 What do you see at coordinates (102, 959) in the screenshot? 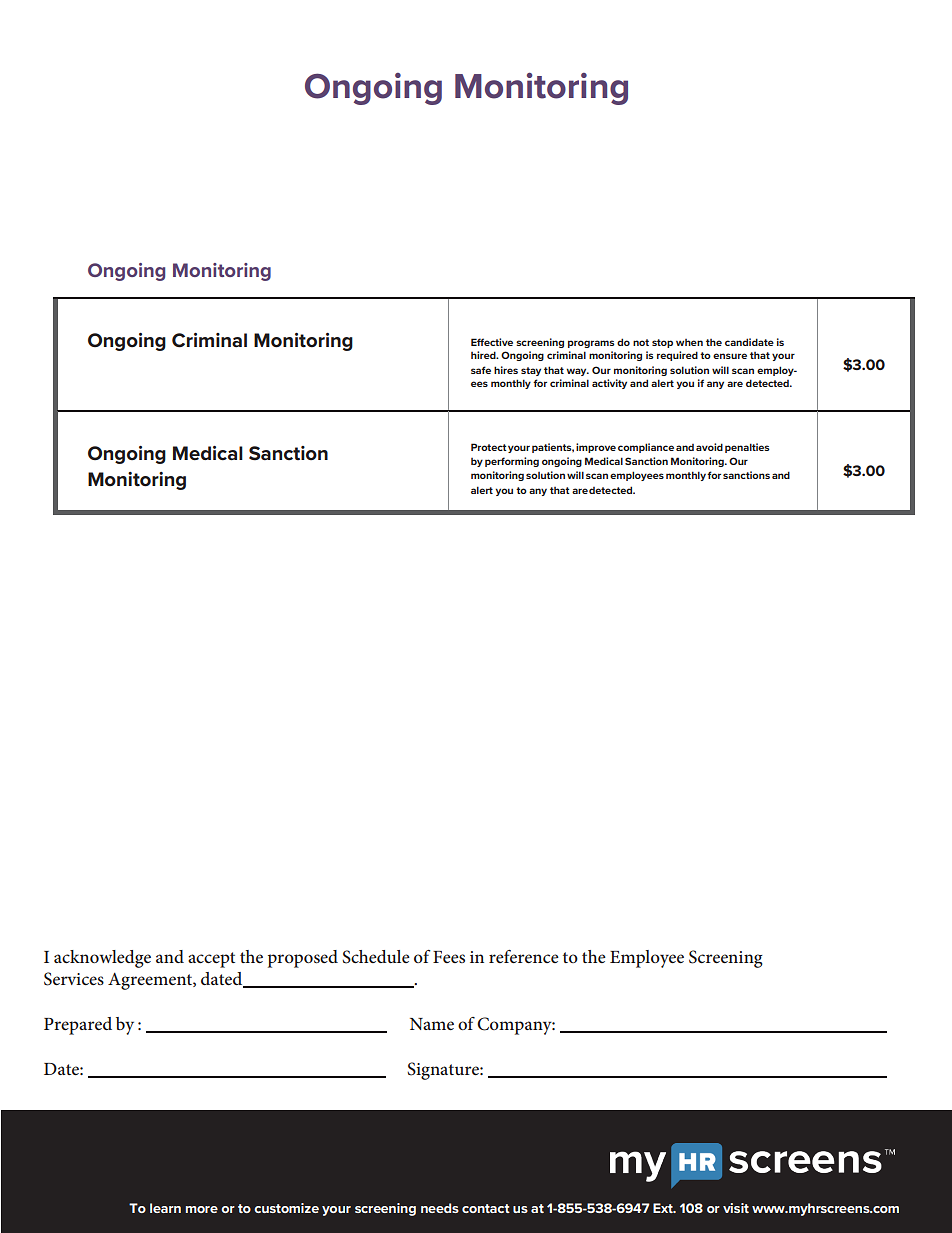
I see `acknowledge` at bounding box center [102, 959].
